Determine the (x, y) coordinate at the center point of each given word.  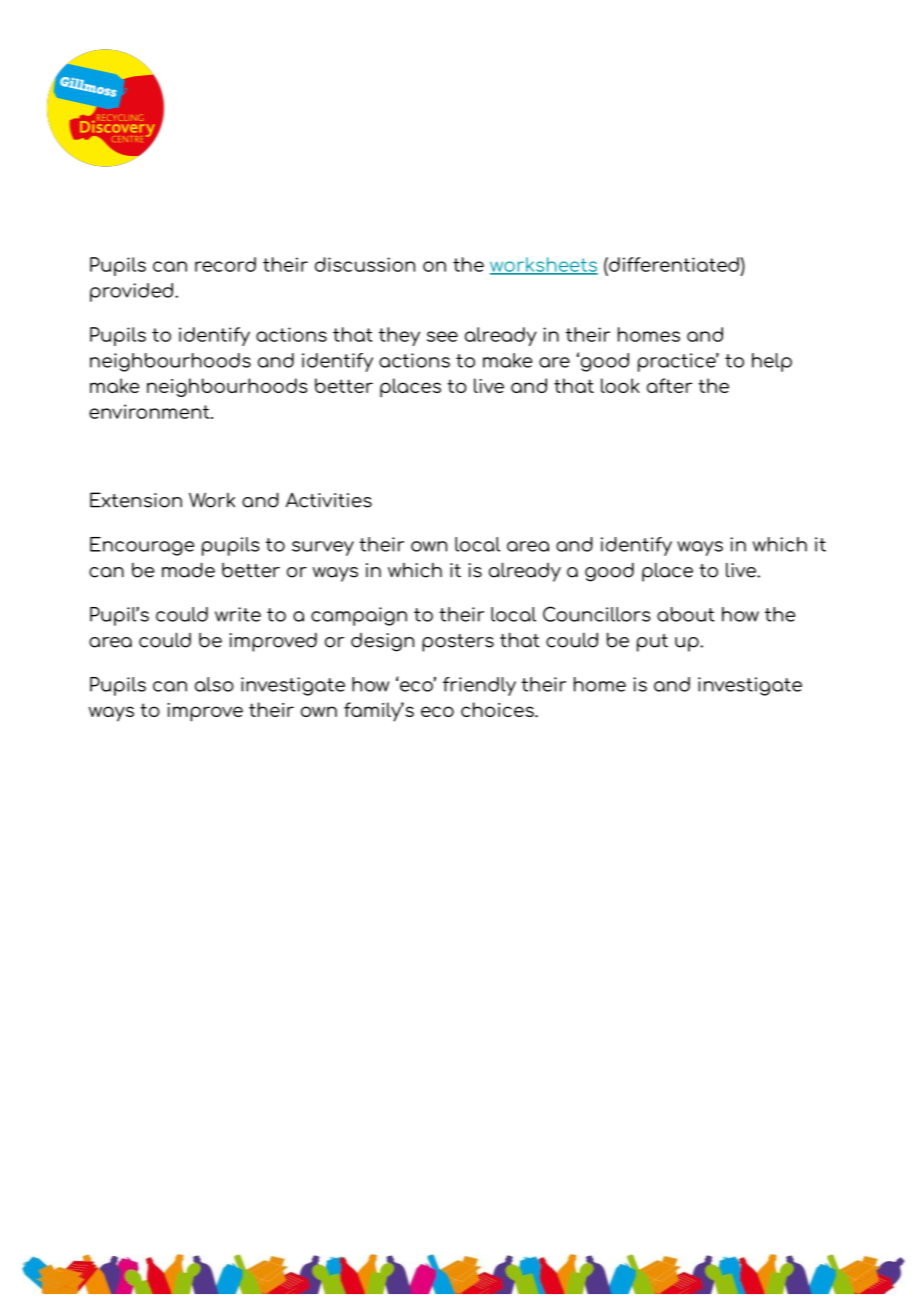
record (225, 264)
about (686, 614)
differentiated (673, 264)
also (214, 684)
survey (323, 548)
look (620, 385)
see (442, 336)
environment (150, 411)
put (652, 643)
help (772, 362)
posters (458, 643)
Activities (329, 500)
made (188, 570)
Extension (136, 500)
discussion (365, 264)
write (238, 614)
